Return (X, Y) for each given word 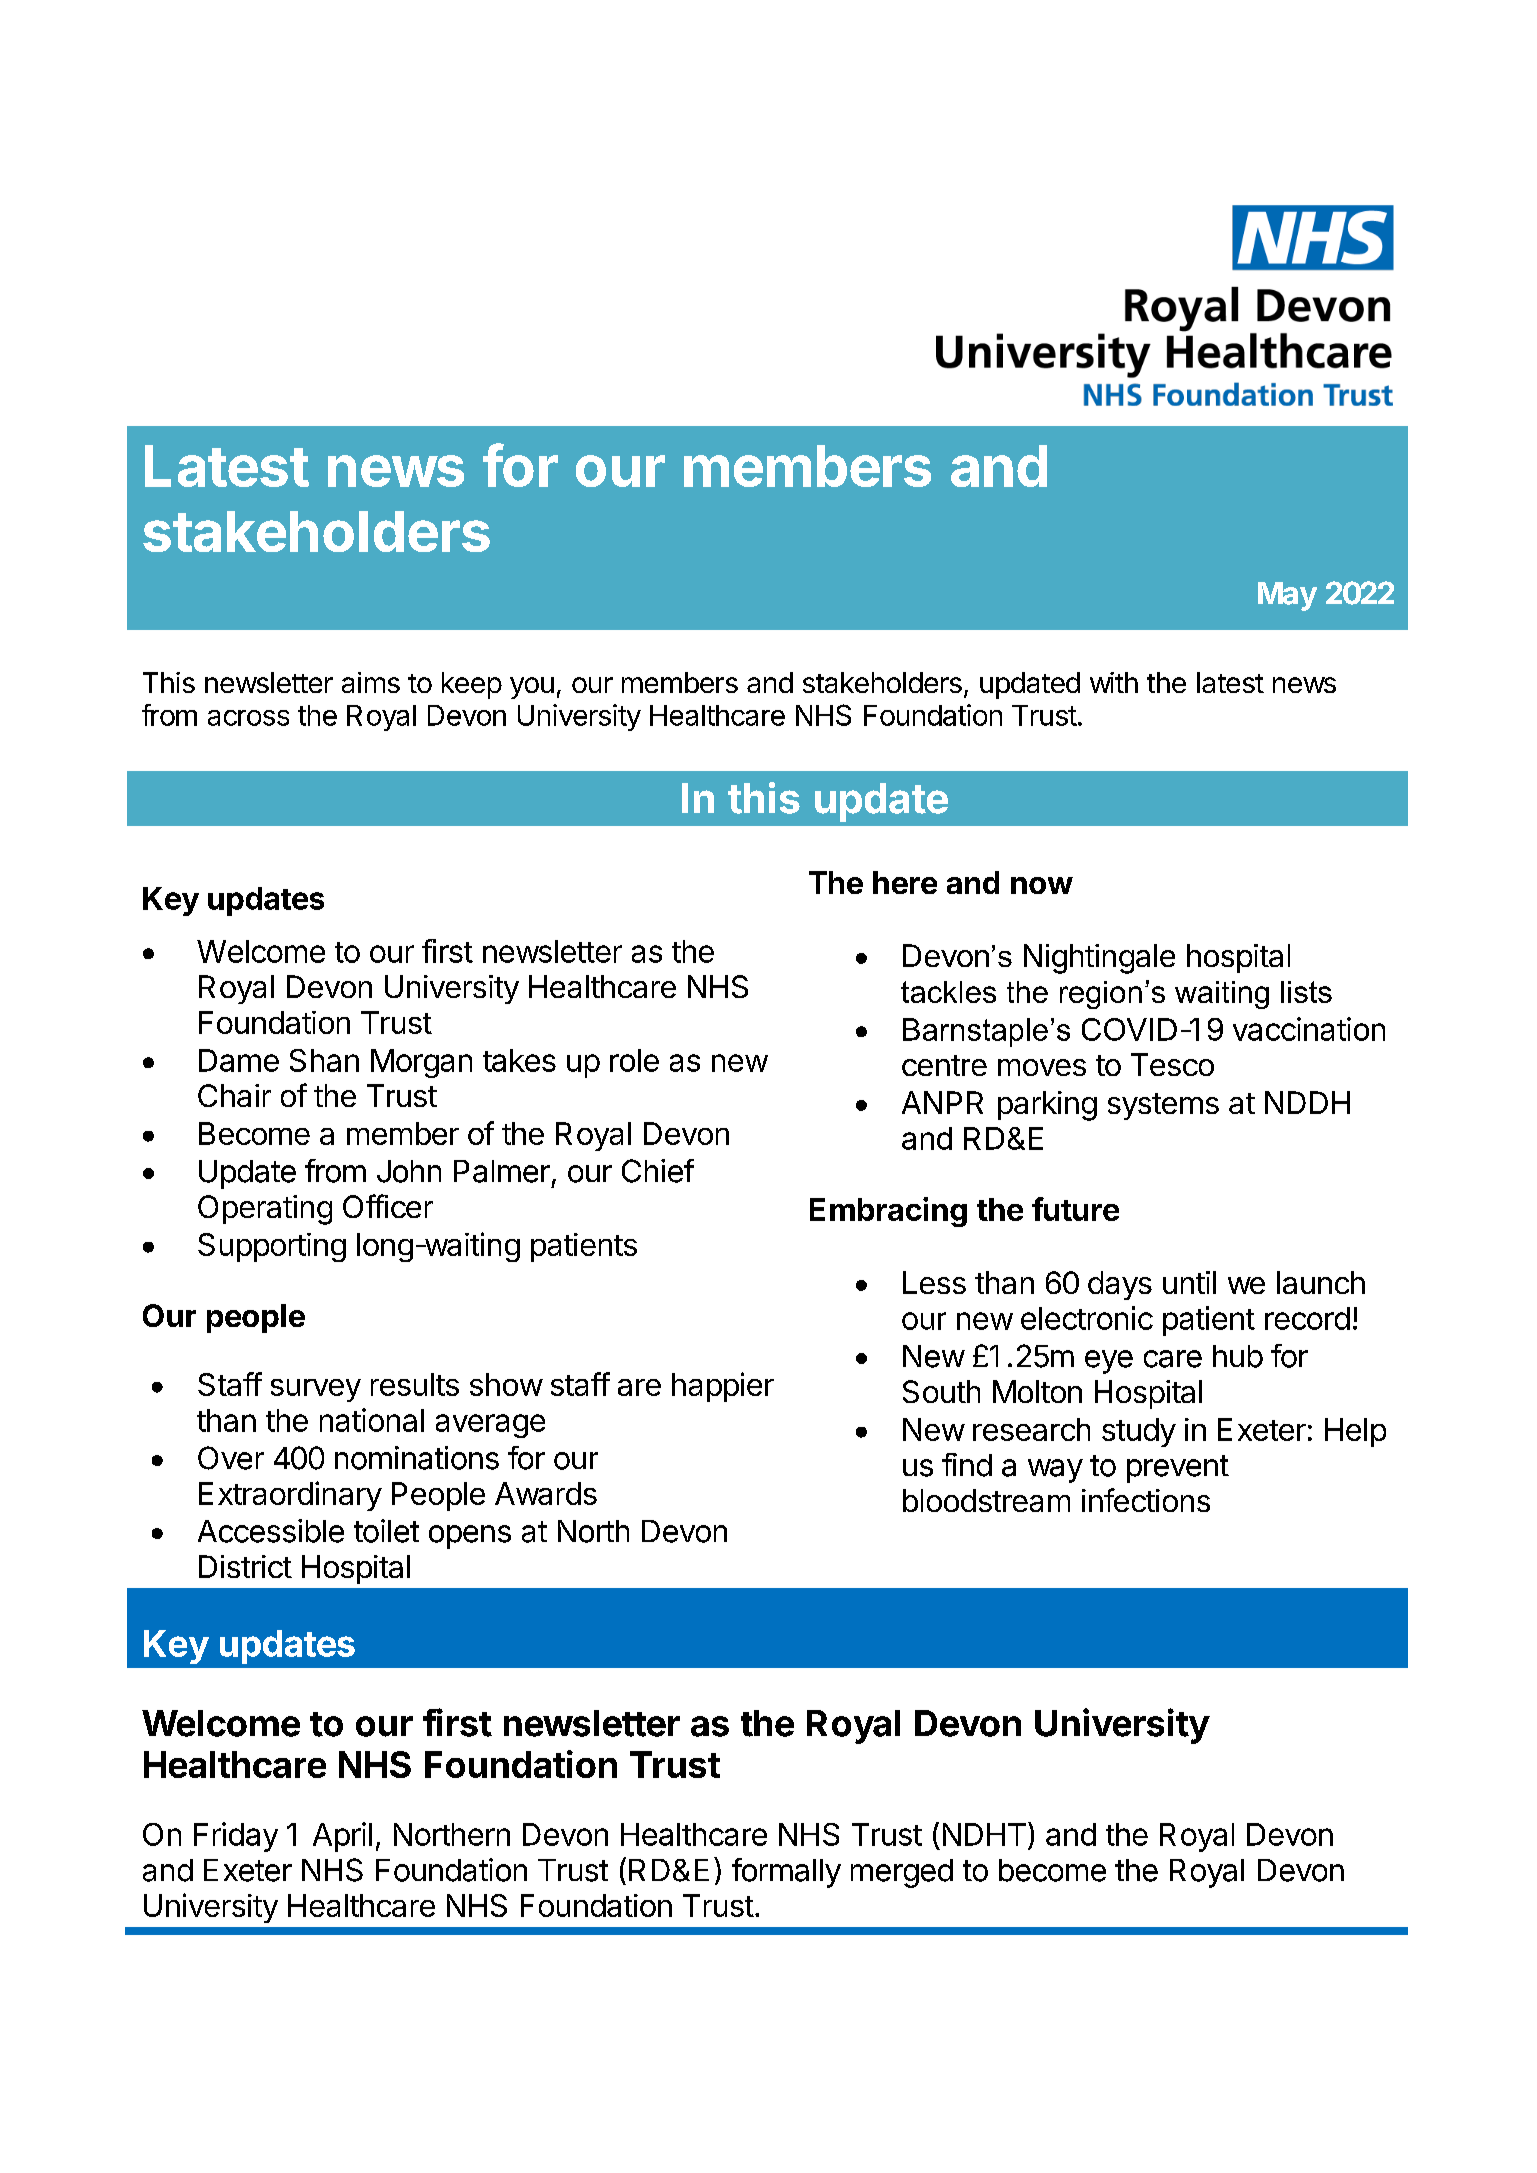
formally (786, 1873)
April (342, 1837)
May (1287, 596)
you (532, 688)
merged (902, 1873)
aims (371, 682)
